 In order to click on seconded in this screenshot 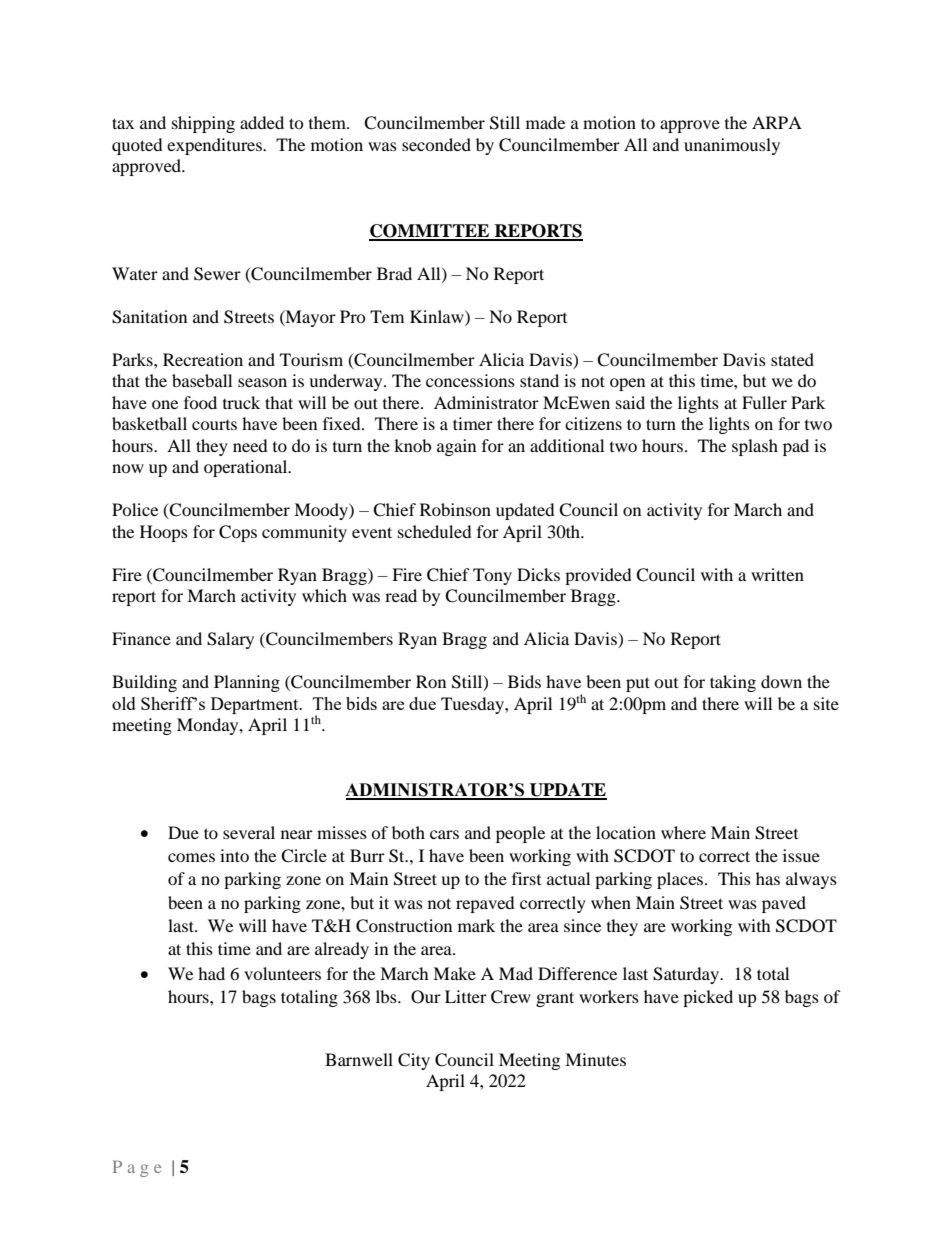, I will do `click(436, 144)`.
